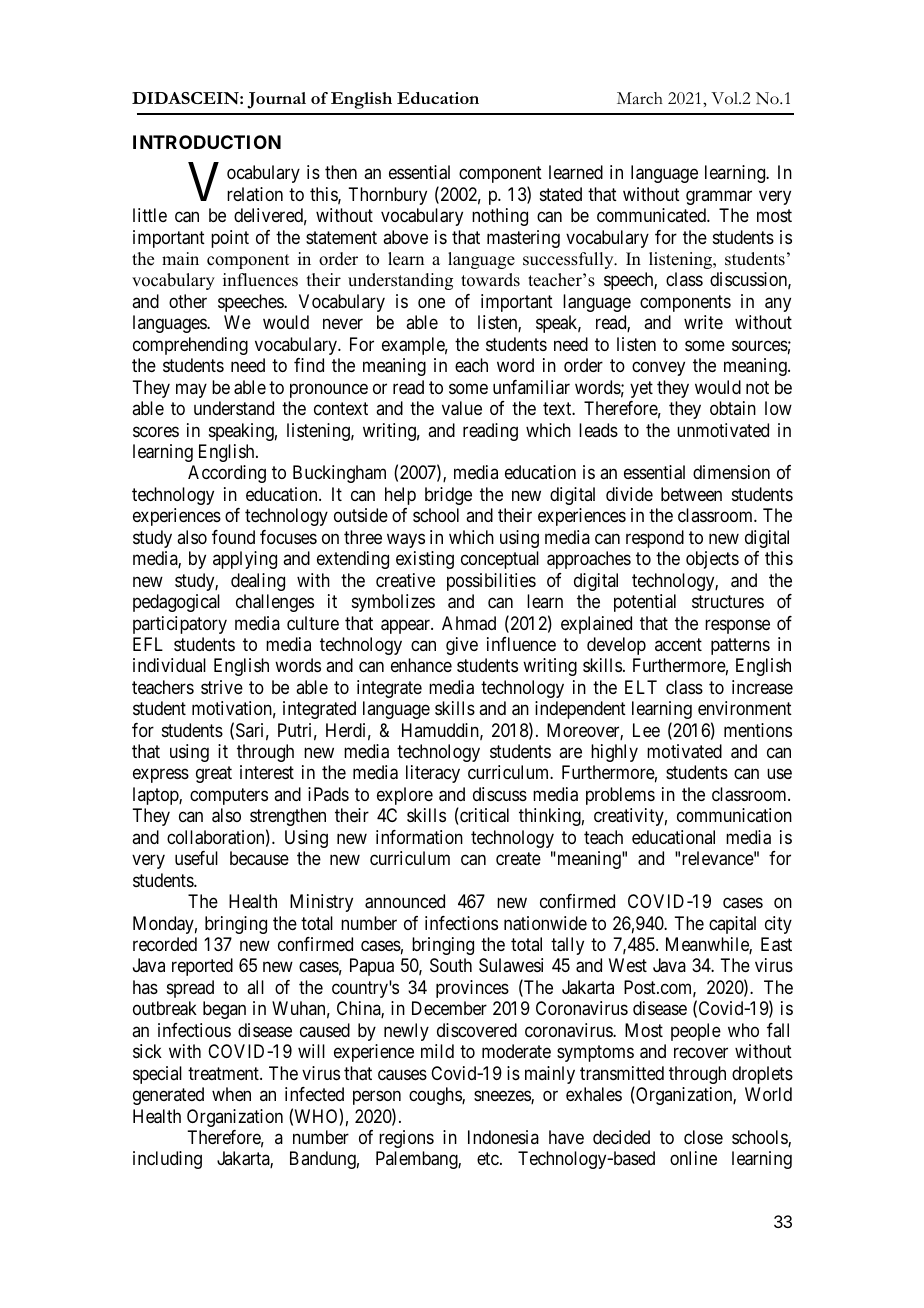 This screenshot has height=1308, width=924. What do you see at coordinates (448, 496) in the screenshot?
I see `bridge` at bounding box center [448, 496].
